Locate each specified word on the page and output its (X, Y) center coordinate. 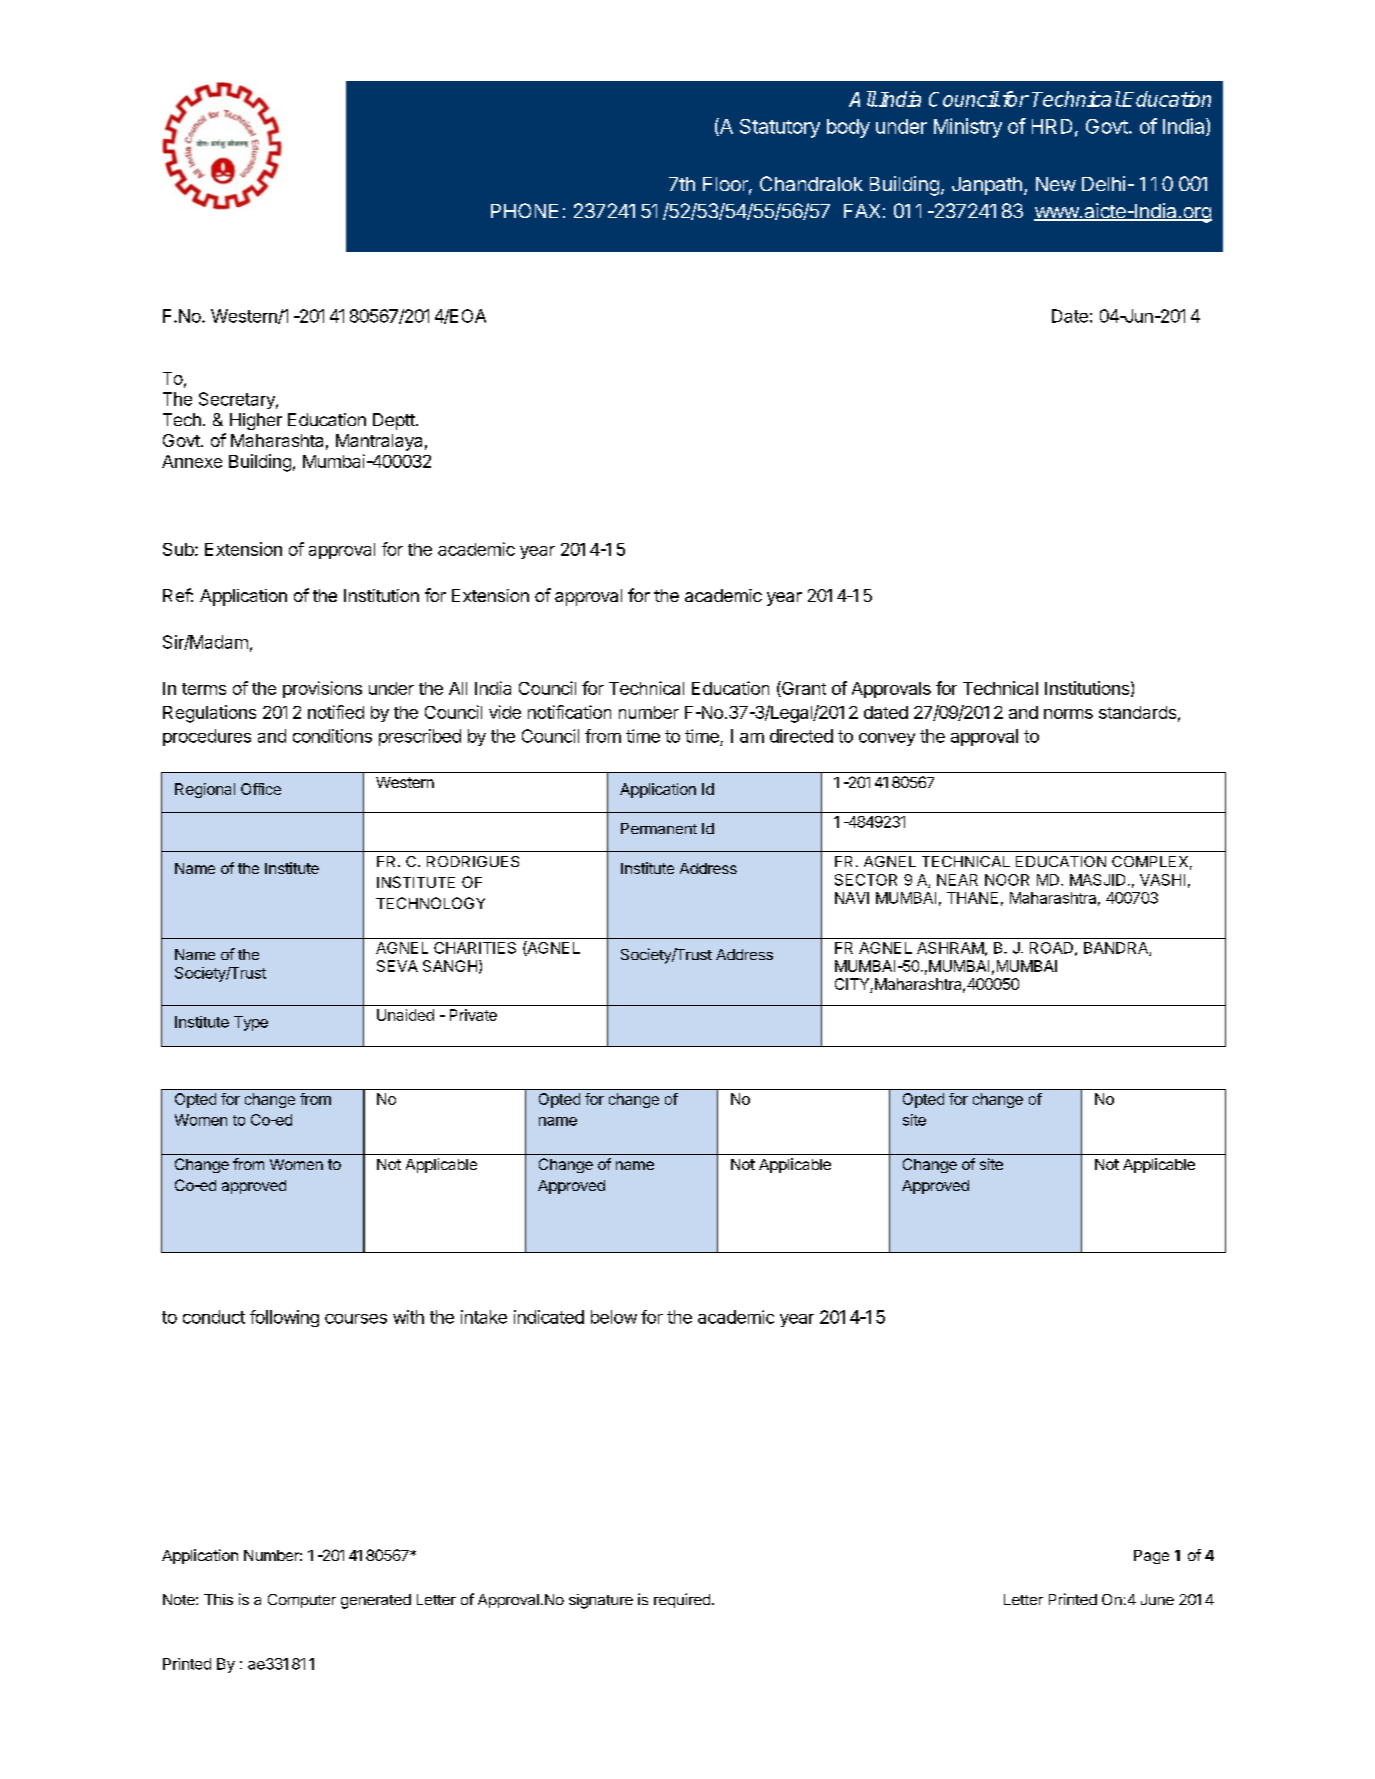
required (682, 1600)
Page (1151, 1557)
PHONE (524, 210)
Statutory (780, 128)
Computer (302, 1601)
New (1056, 184)
